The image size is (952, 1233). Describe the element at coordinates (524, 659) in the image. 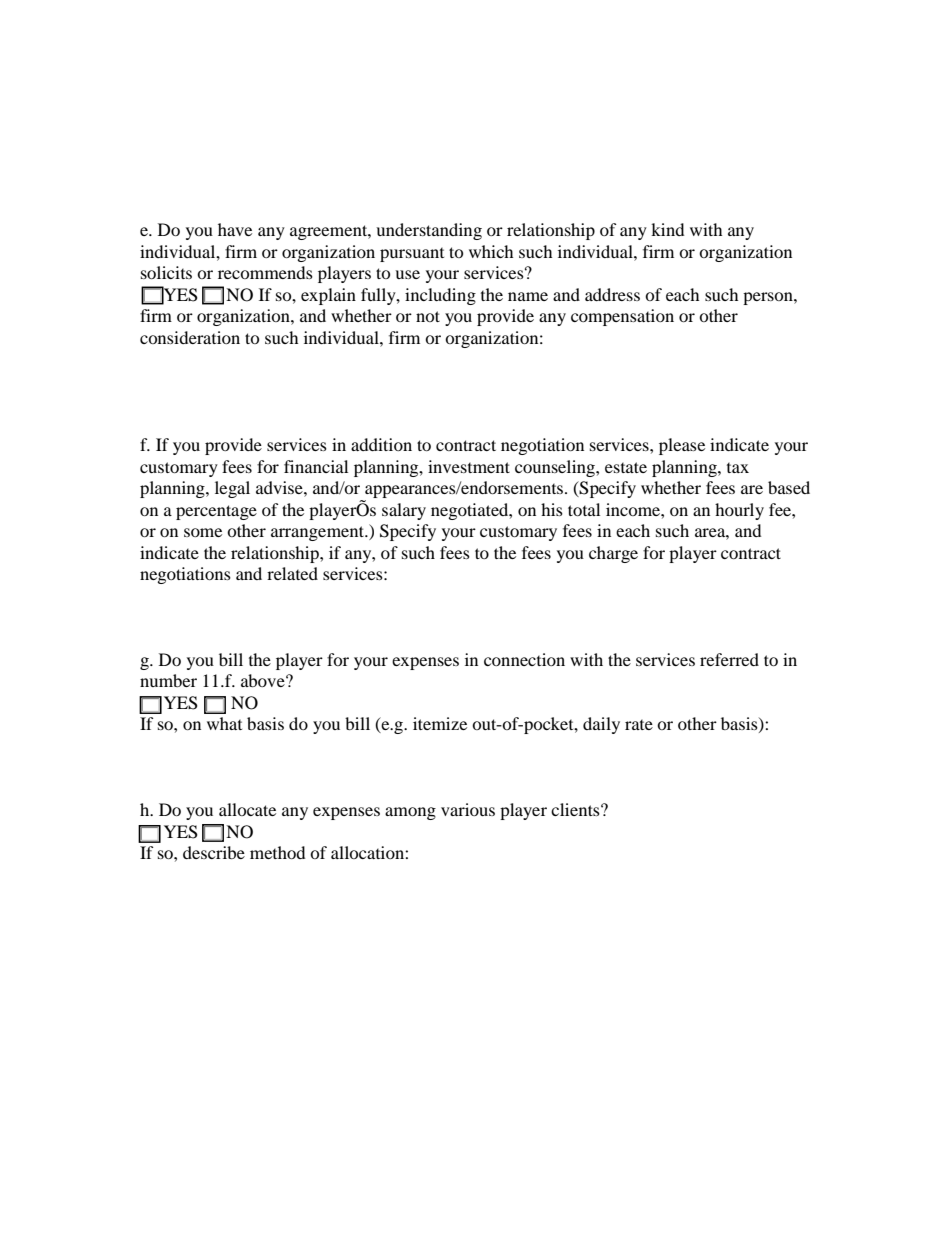

I see `connection` at that location.
